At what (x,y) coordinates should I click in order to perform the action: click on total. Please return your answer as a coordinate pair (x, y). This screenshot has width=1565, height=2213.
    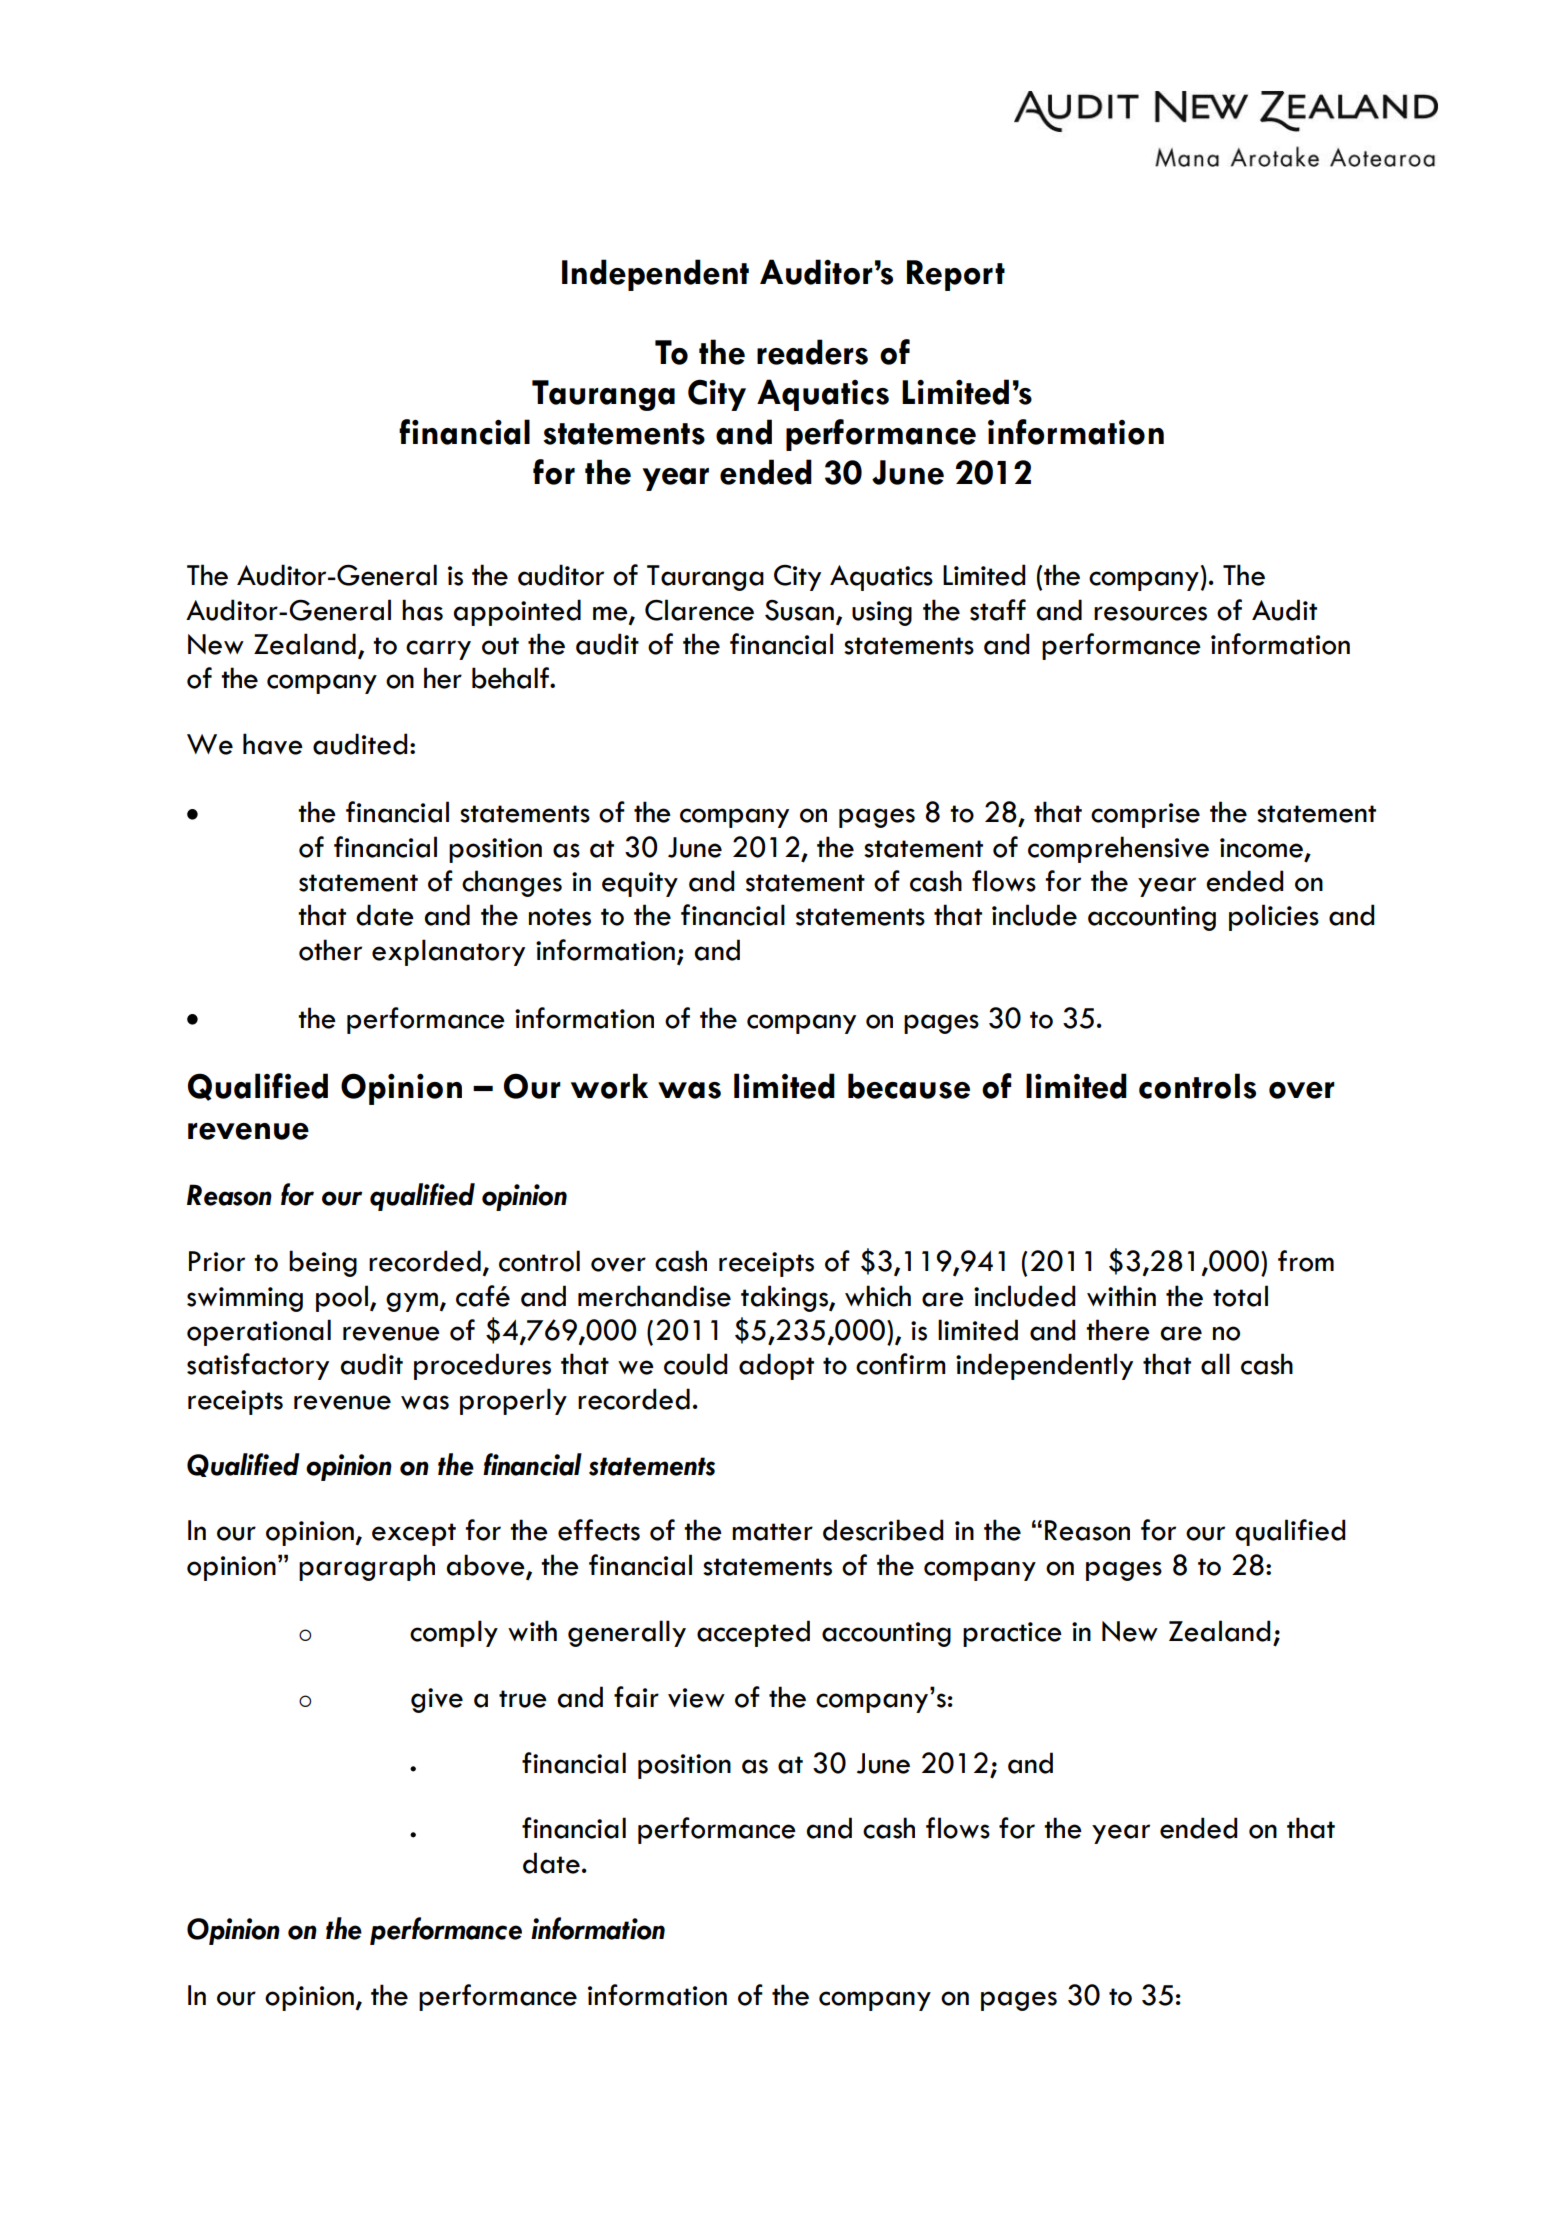
    Looking at the image, I should click on (1240, 1296).
